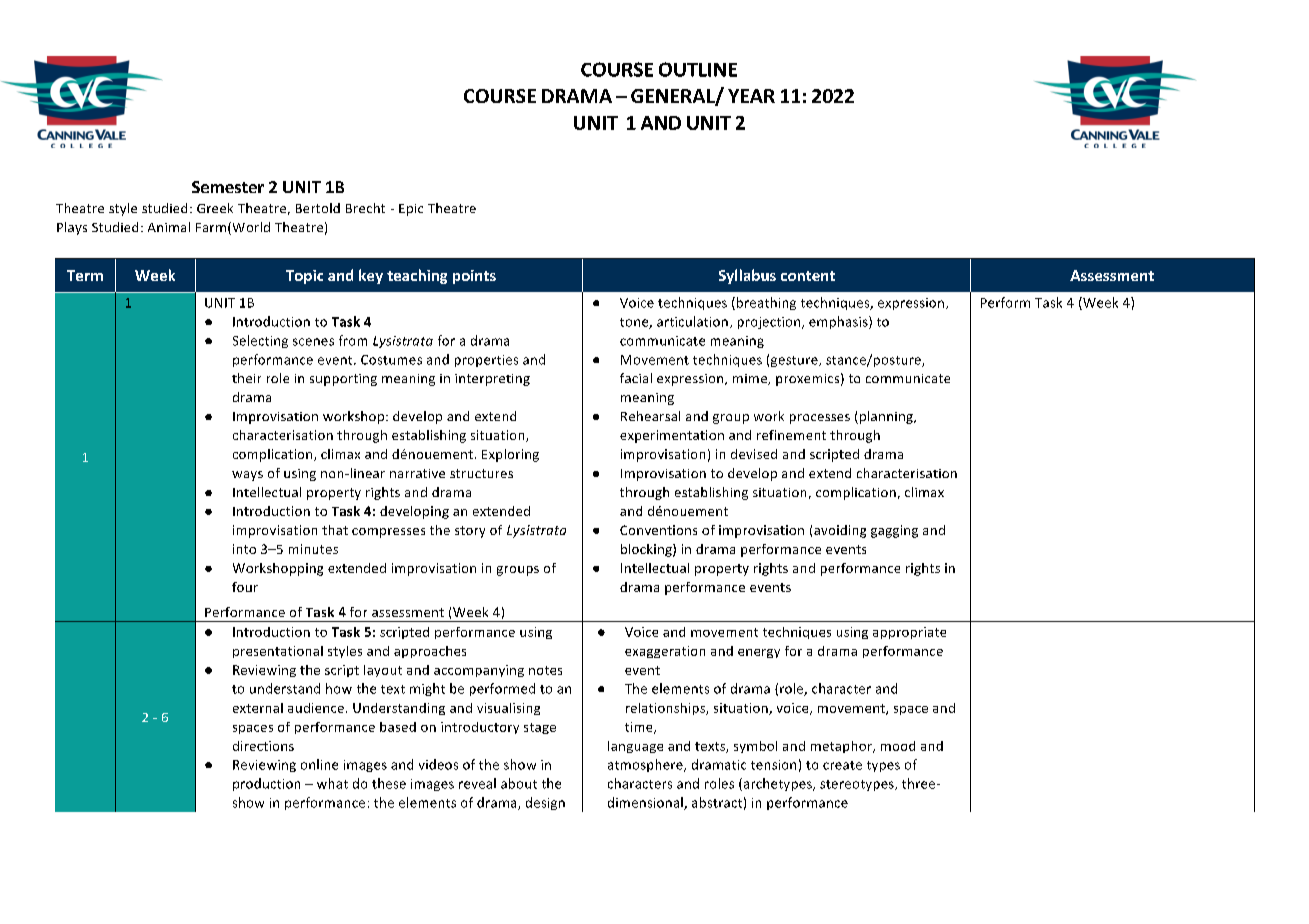  Describe the element at coordinates (486, 361) in the screenshot. I see `properties` at that location.
